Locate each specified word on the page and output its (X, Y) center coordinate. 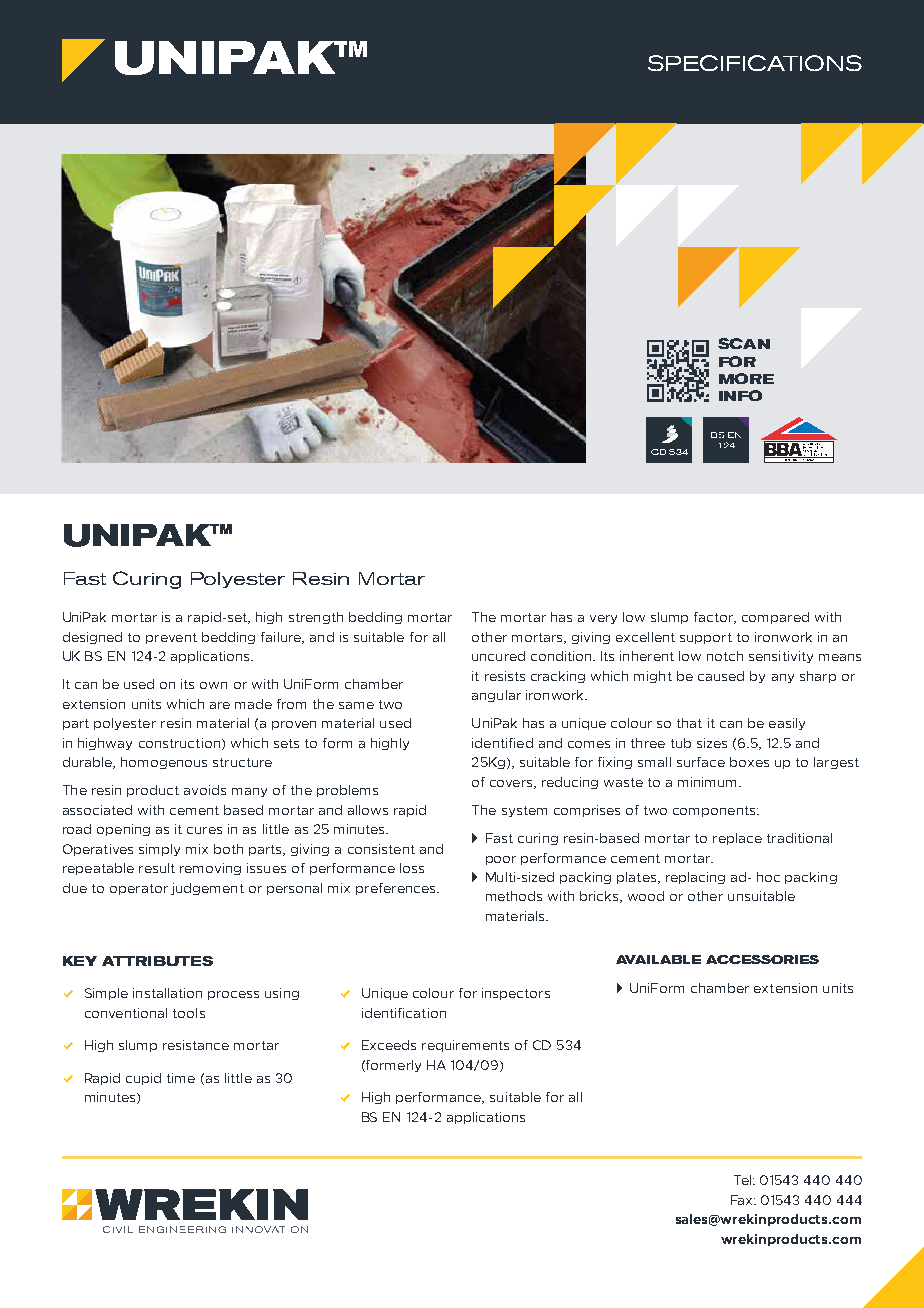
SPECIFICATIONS (755, 63)
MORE (746, 378)
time (181, 1078)
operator (139, 889)
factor (715, 618)
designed (92, 638)
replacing (695, 878)
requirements (465, 1046)
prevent (171, 638)
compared (775, 618)
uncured (498, 656)
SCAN (744, 343)
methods (514, 896)
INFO (740, 395)
